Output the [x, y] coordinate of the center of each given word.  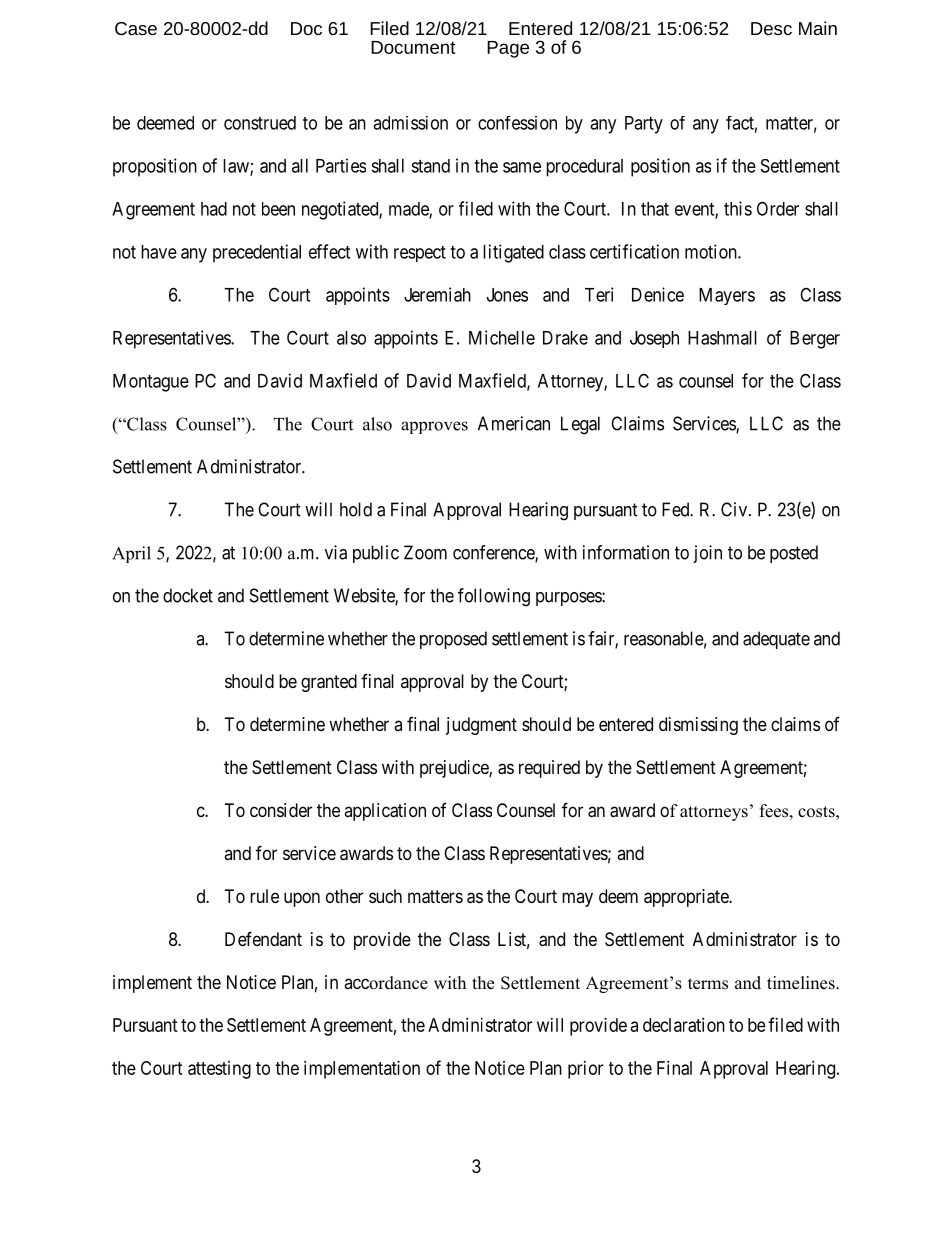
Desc [771, 28]
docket [188, 595]
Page [508, 49]
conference [494, 553]
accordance [386, 983]
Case [136, 28]
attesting [219, 1070]
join [707, 554]
